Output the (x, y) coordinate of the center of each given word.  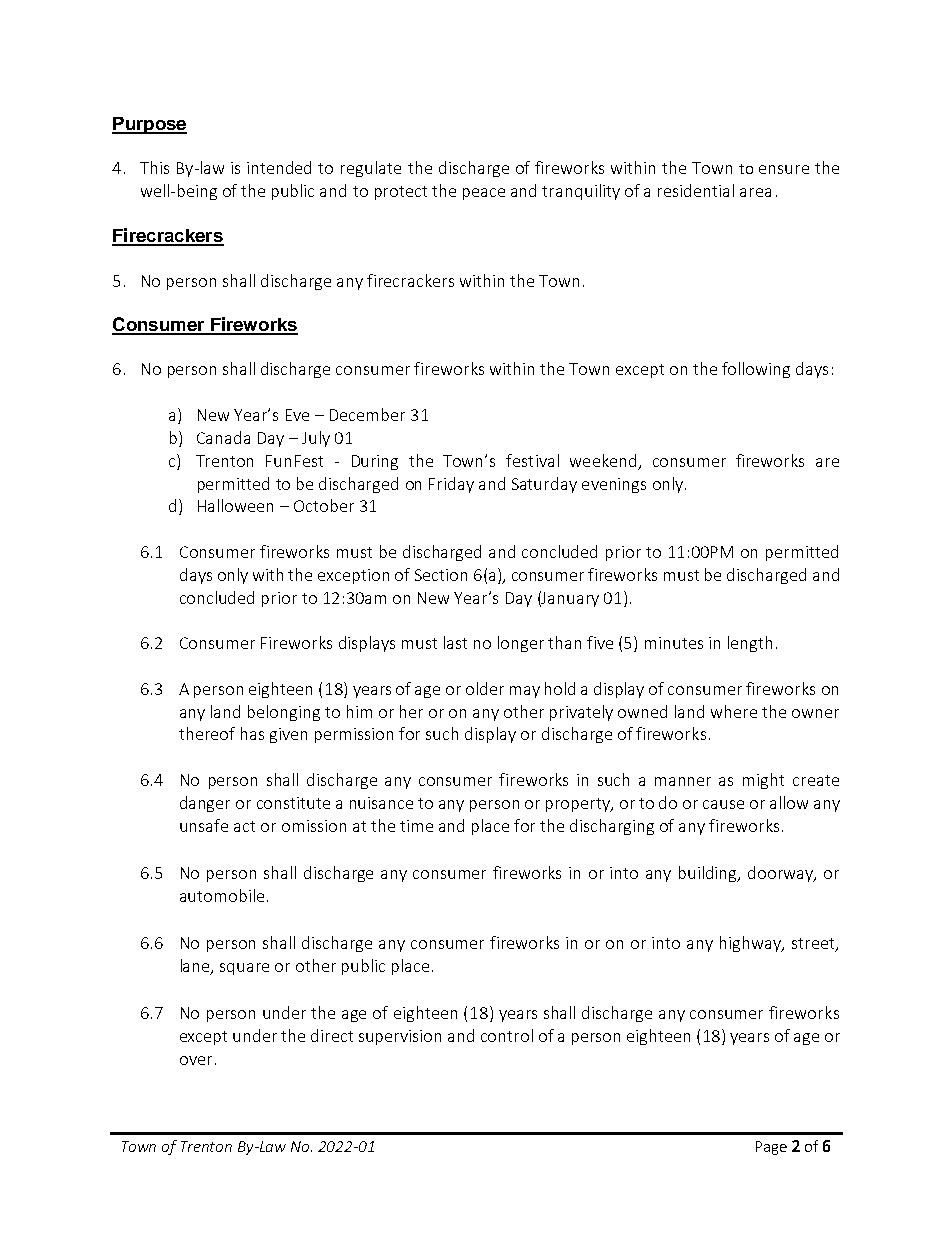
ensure (784, 169)
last (455, 642)
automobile (222, 895)
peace (484, 194)
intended (279, 167)
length (750, 644)
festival (532, 460)
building (709, 874)
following (756, 370)
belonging (284, 713)
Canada (223, 437)
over (196, 1060)
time (416, 826)
